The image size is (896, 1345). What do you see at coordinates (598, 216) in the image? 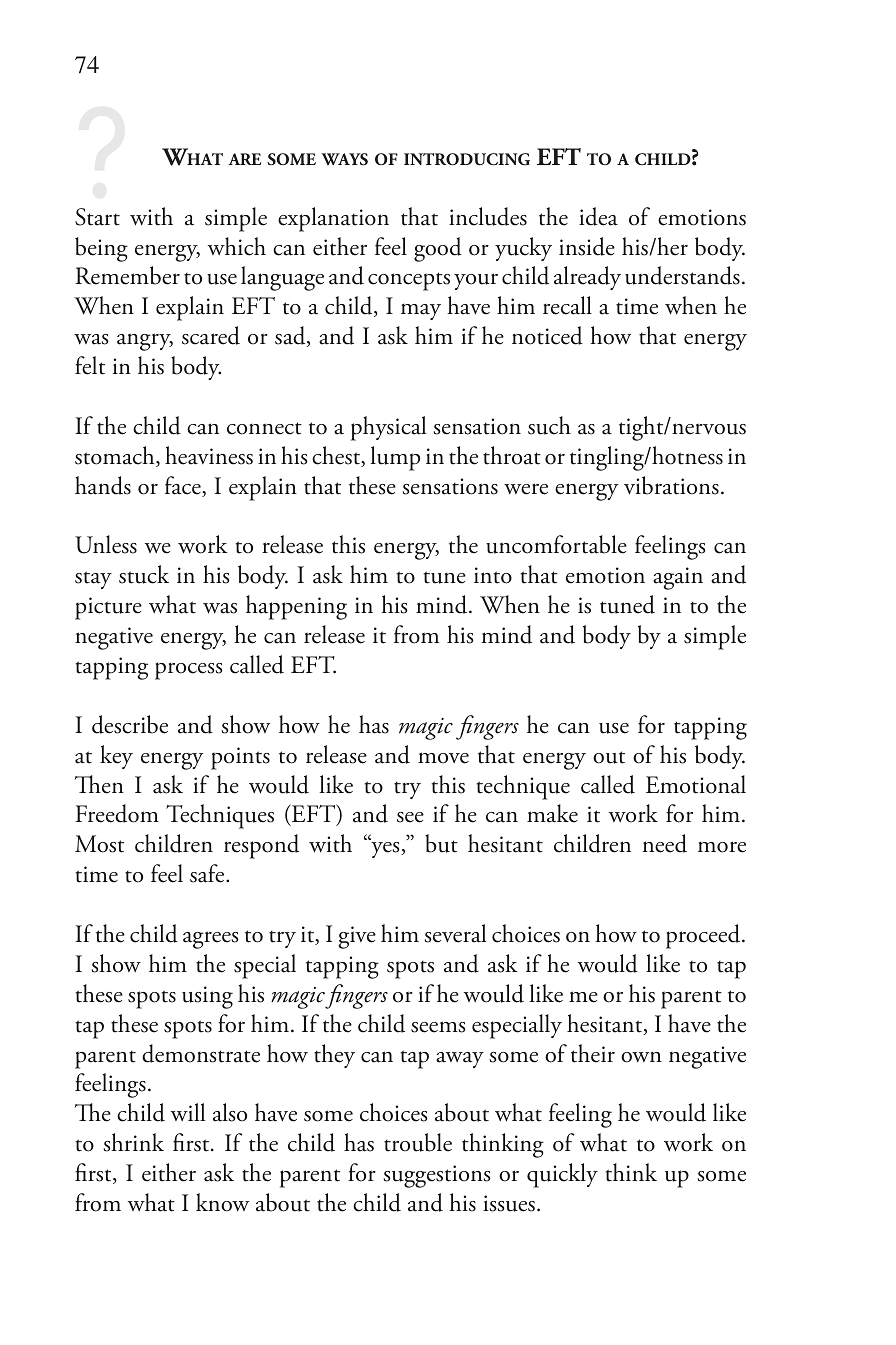
I see `idea` at bounding box center [598, 216].
